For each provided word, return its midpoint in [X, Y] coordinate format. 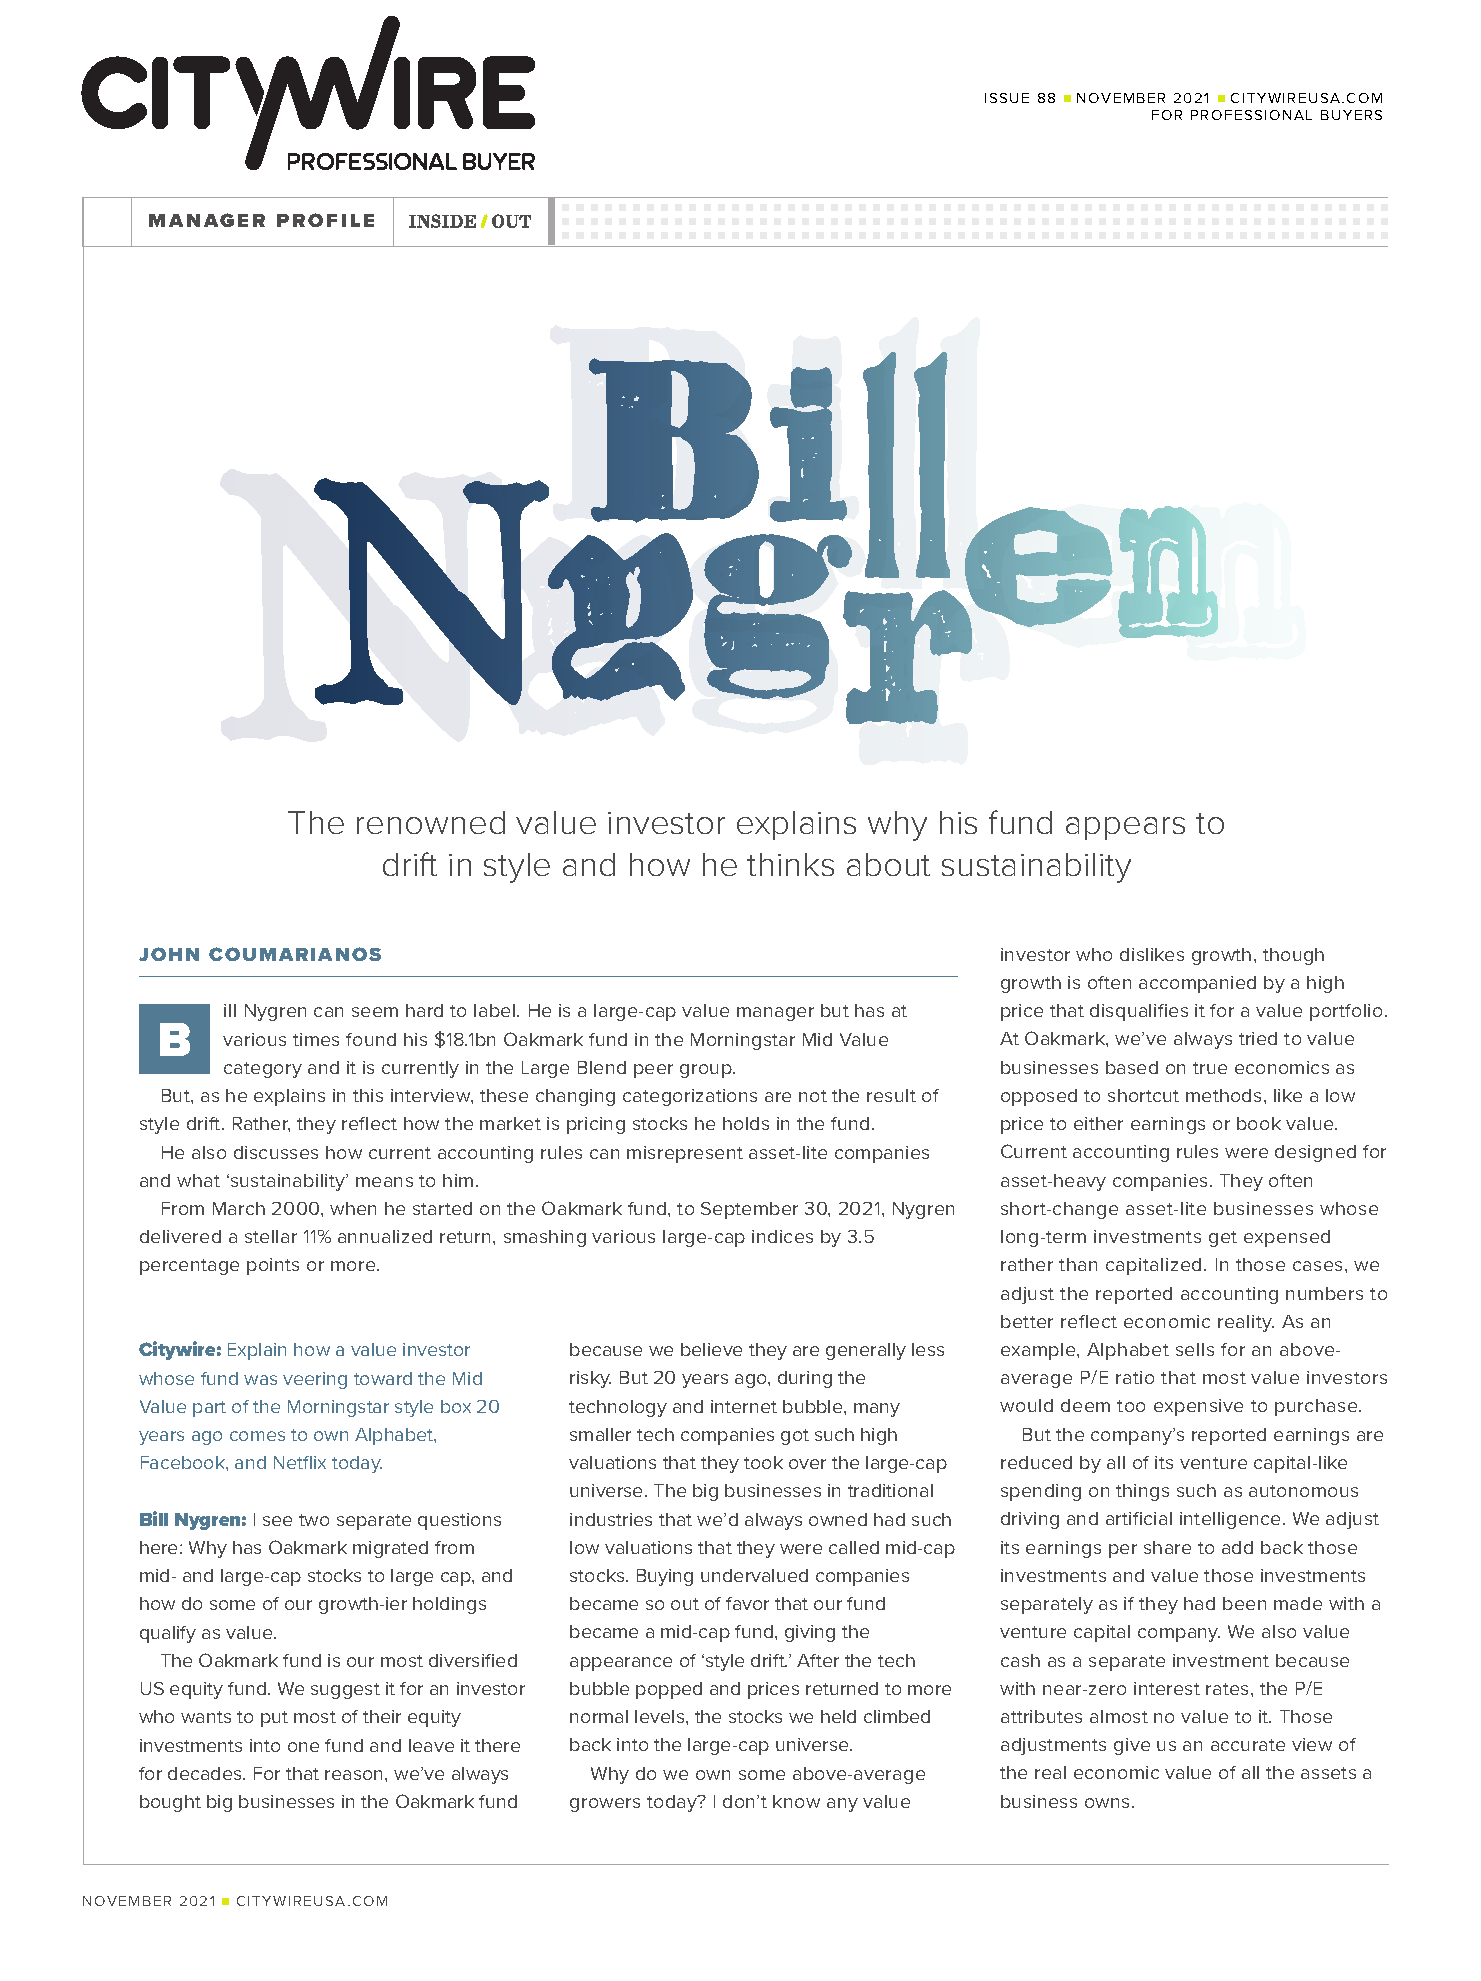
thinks [790, 864]
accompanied [1197, 984]
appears [1125, 828]
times [316, 1039]
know [796, 1801]
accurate [1248, 1745]
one [303, 1747]
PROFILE [325, 220]
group [707, 1071]
